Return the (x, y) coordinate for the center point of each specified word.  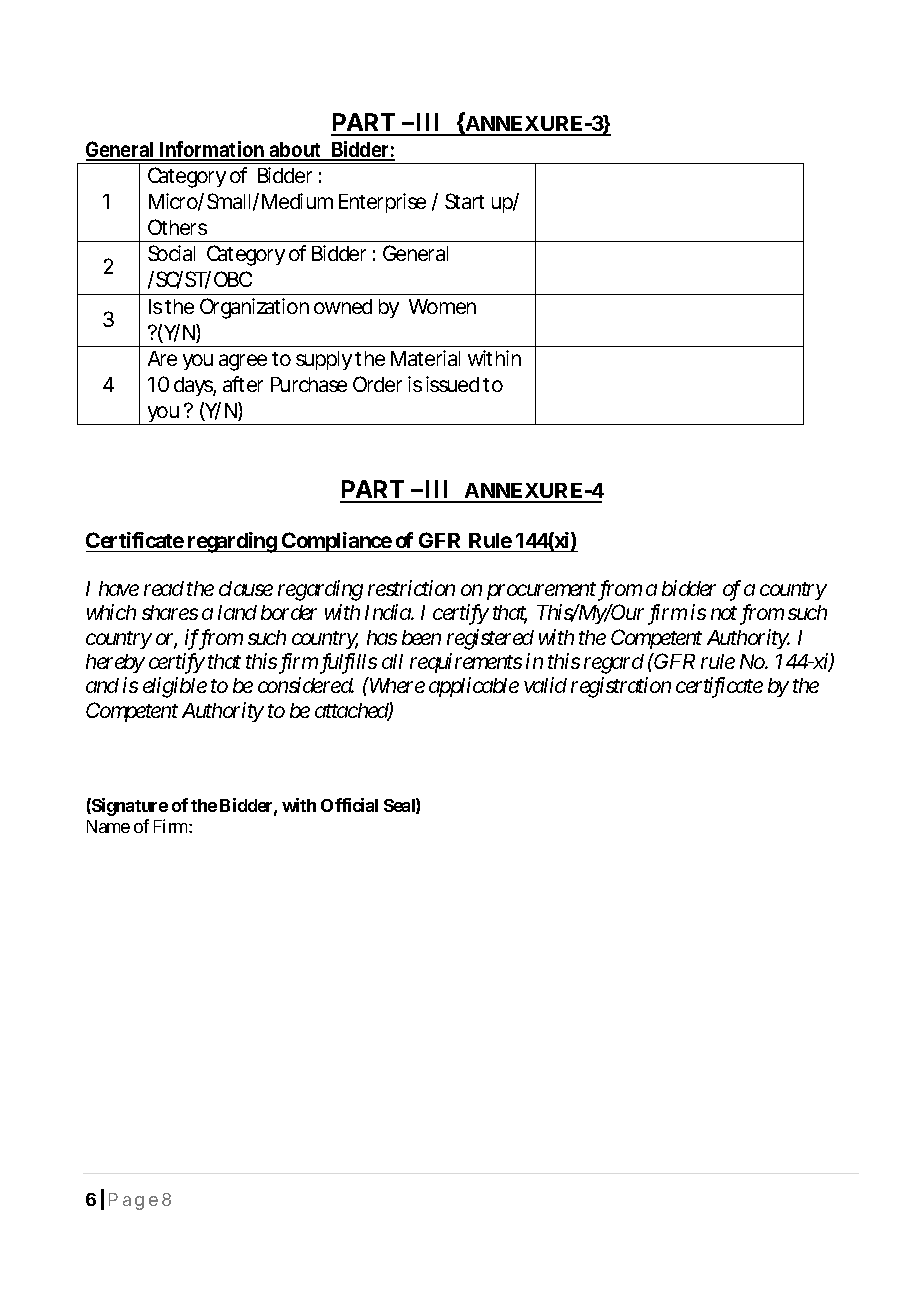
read (164, 588)
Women (442, 306)
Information (213, 150)
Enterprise (382, 203)
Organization (254, 308)
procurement (541, 591)
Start (464, 201)
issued (452, 384)
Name (108, 826)
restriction (411, 588)
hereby (115, 663)
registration (621, 688)
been (421, 637)
